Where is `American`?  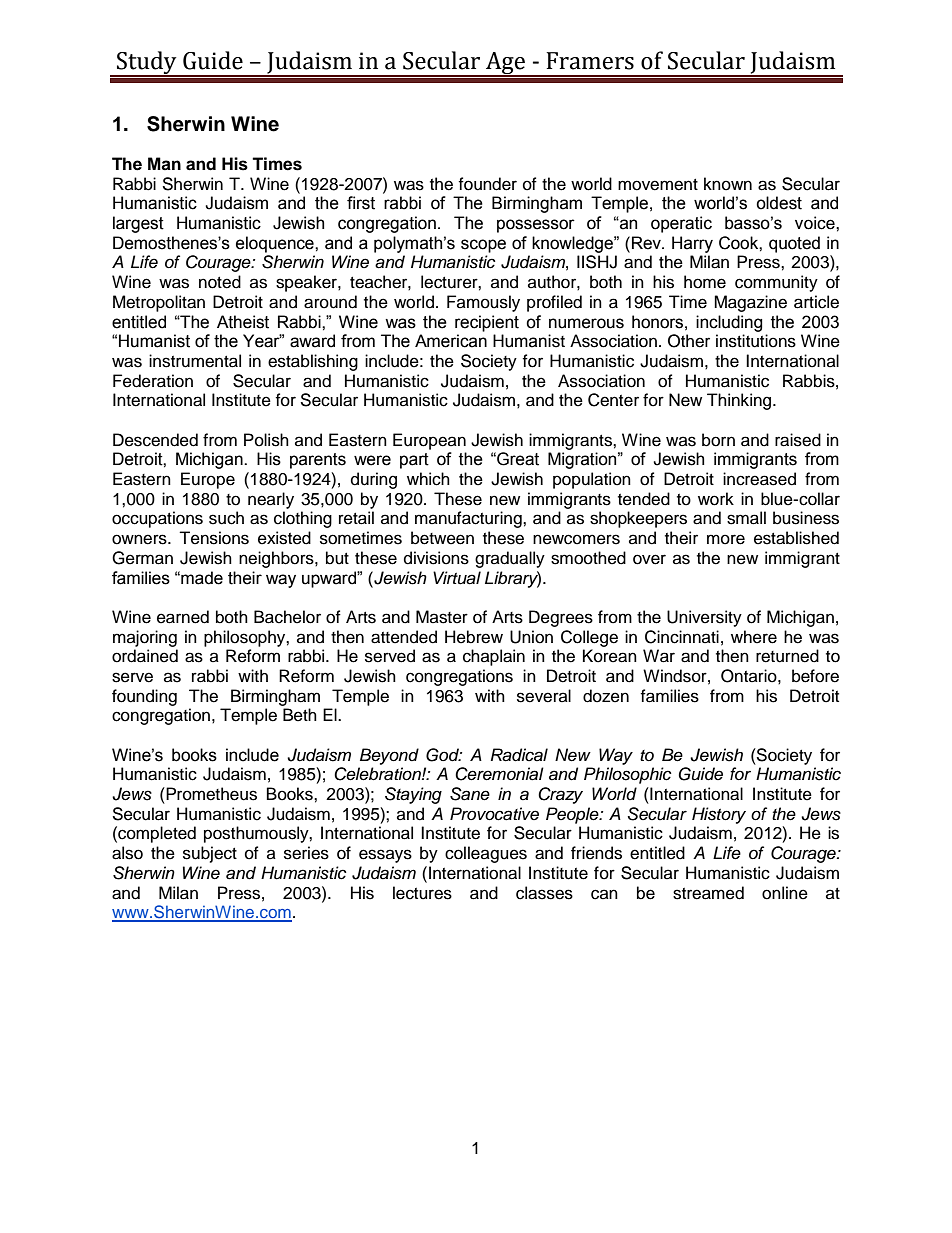
American is located at coordinates (451, 341).
